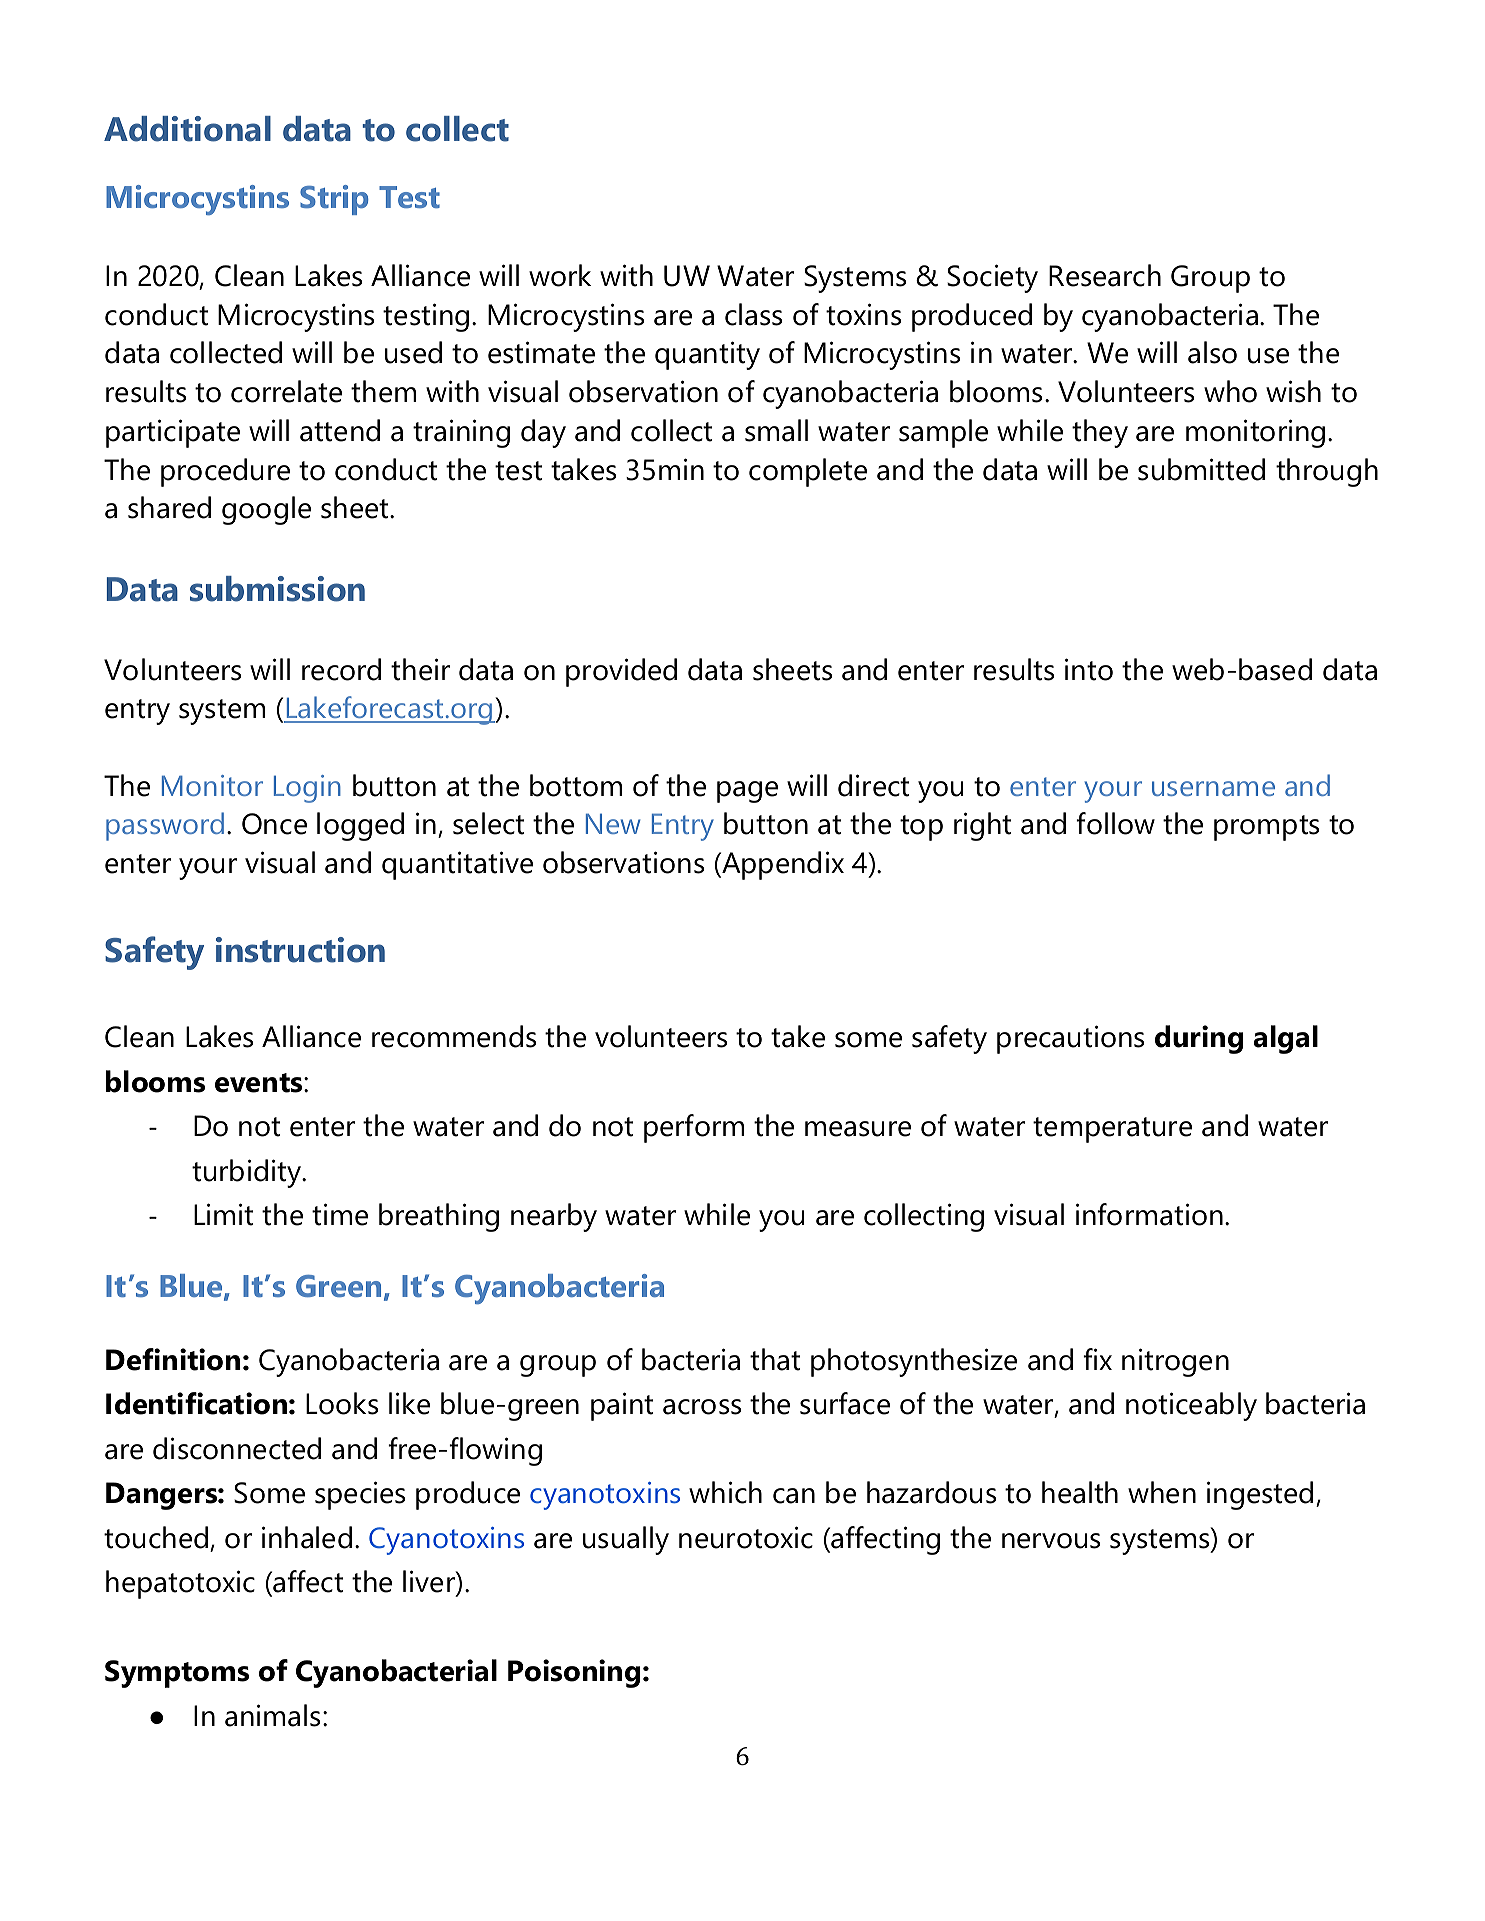 The height and width of the image is (1921, 1485). What do you see at coordinates (1149, 1214) in the image?
I see `information` at bounding box center [1149, 1214].
